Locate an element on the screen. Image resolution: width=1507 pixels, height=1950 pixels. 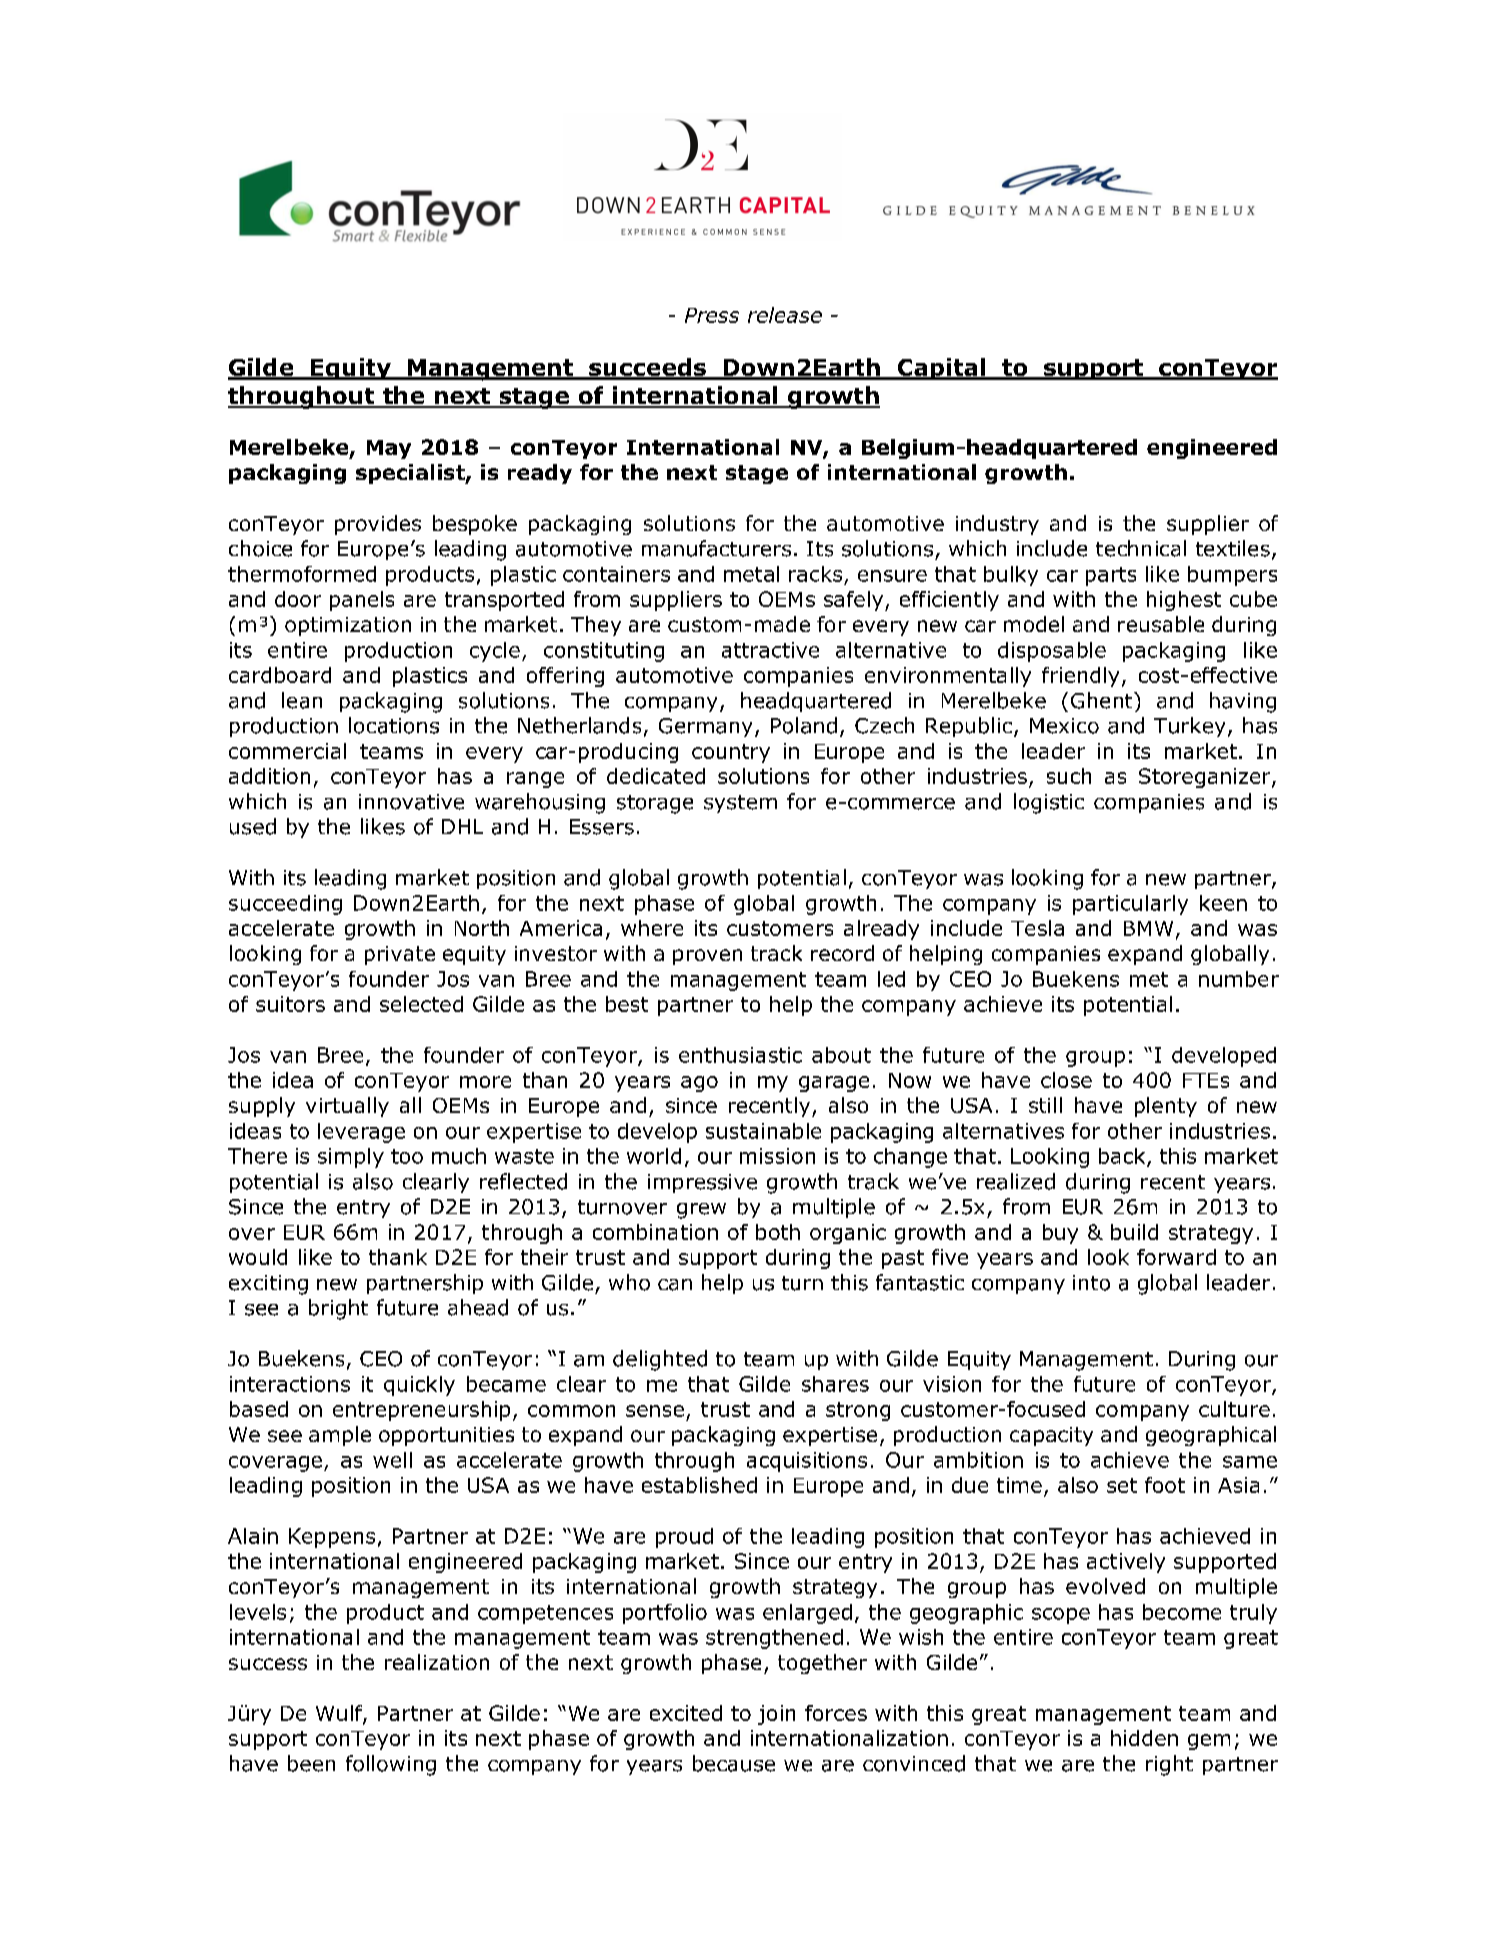
join is located at coordinates (776, 1715).
